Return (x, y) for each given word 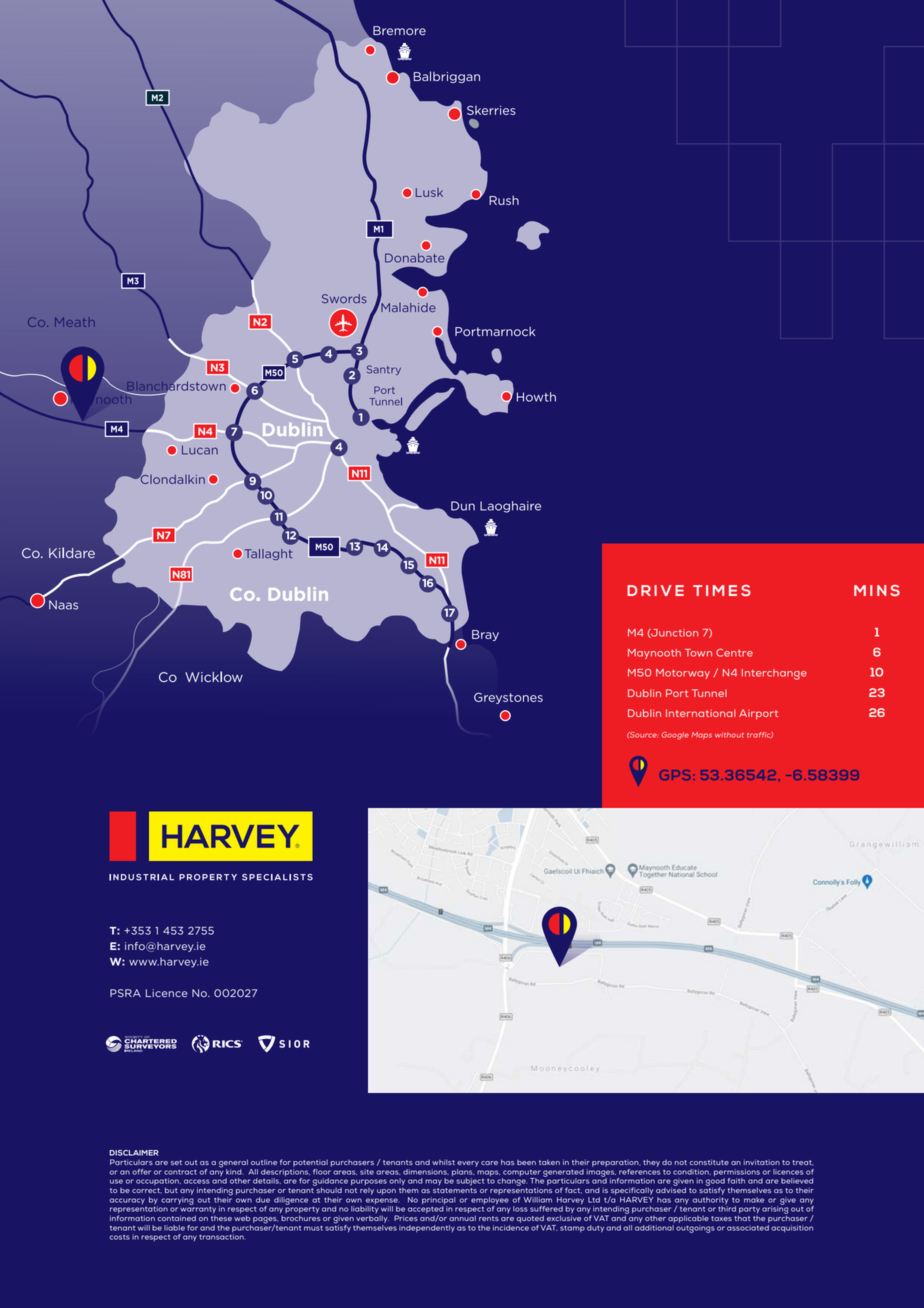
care (489, 1163)
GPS (675, 775)
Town (698, 653)
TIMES (722, 590)
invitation (762, 1162)
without (729, 735)
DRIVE (655, 590)
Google (675, 736)
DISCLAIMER (134, 1153)
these (221, 1218)
